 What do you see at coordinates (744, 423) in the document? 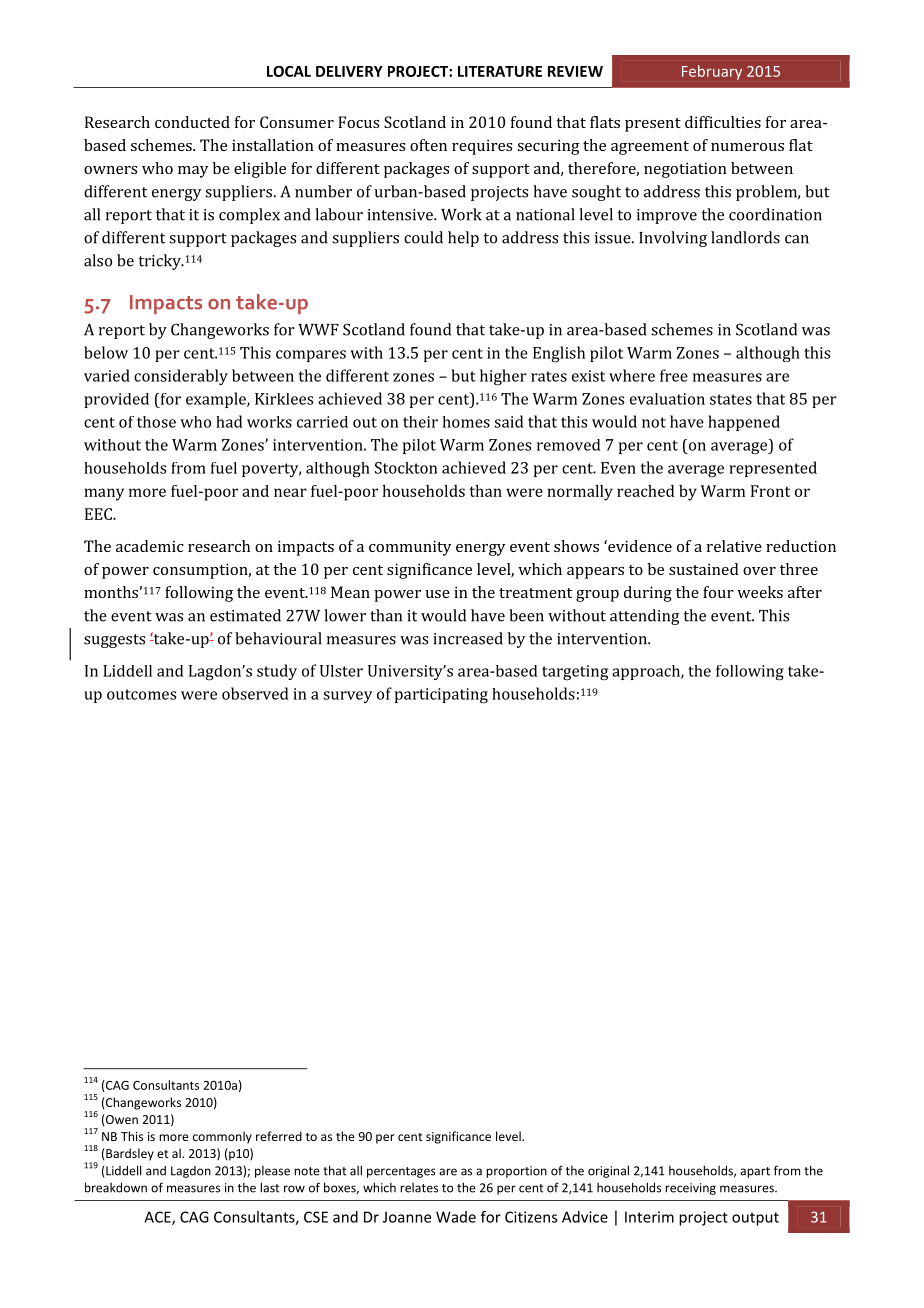
I see `happened` at bounding box center [744, 423].
